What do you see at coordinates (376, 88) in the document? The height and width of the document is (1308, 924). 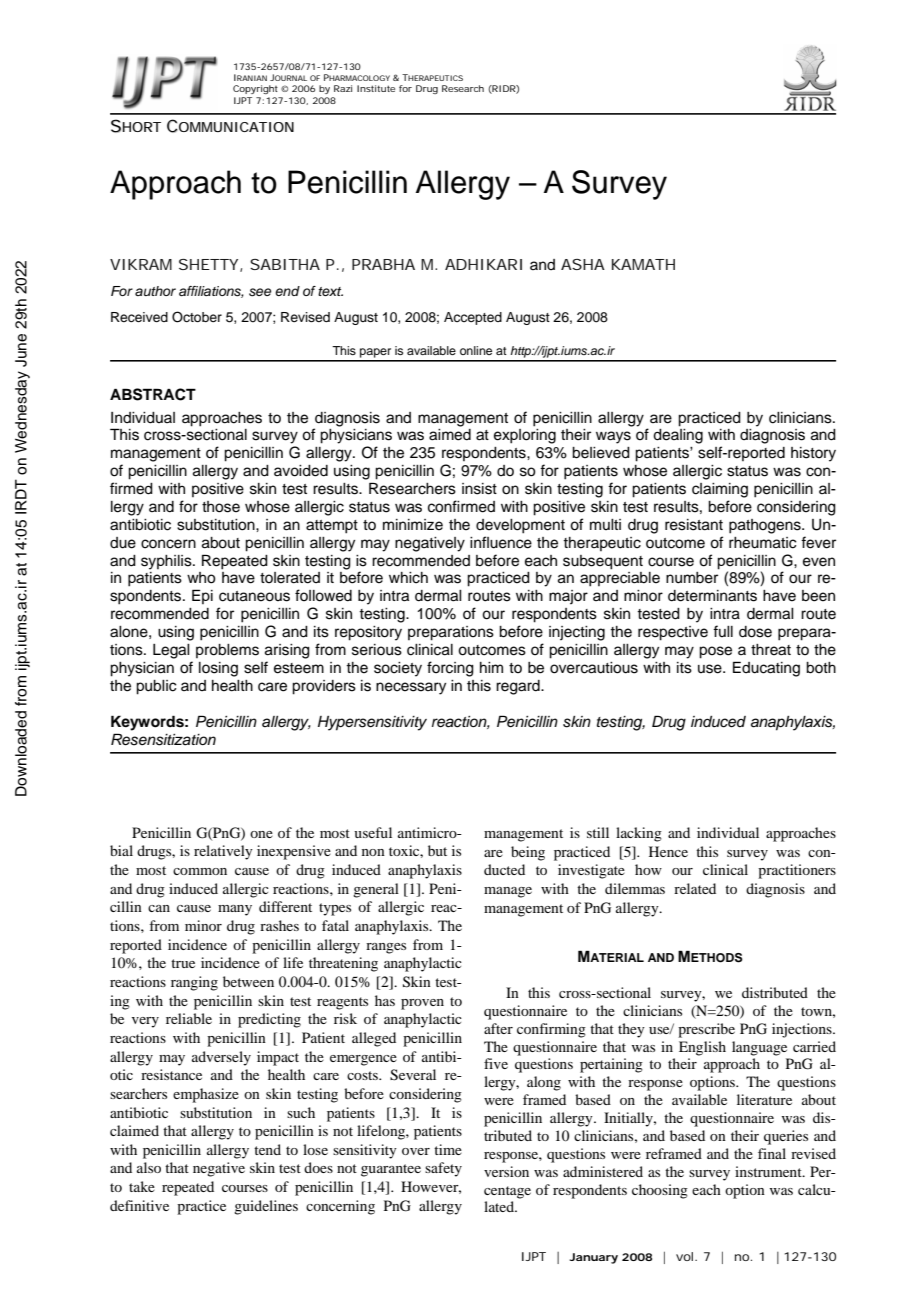 I see `Institute` at bounding box center [376, 88].
